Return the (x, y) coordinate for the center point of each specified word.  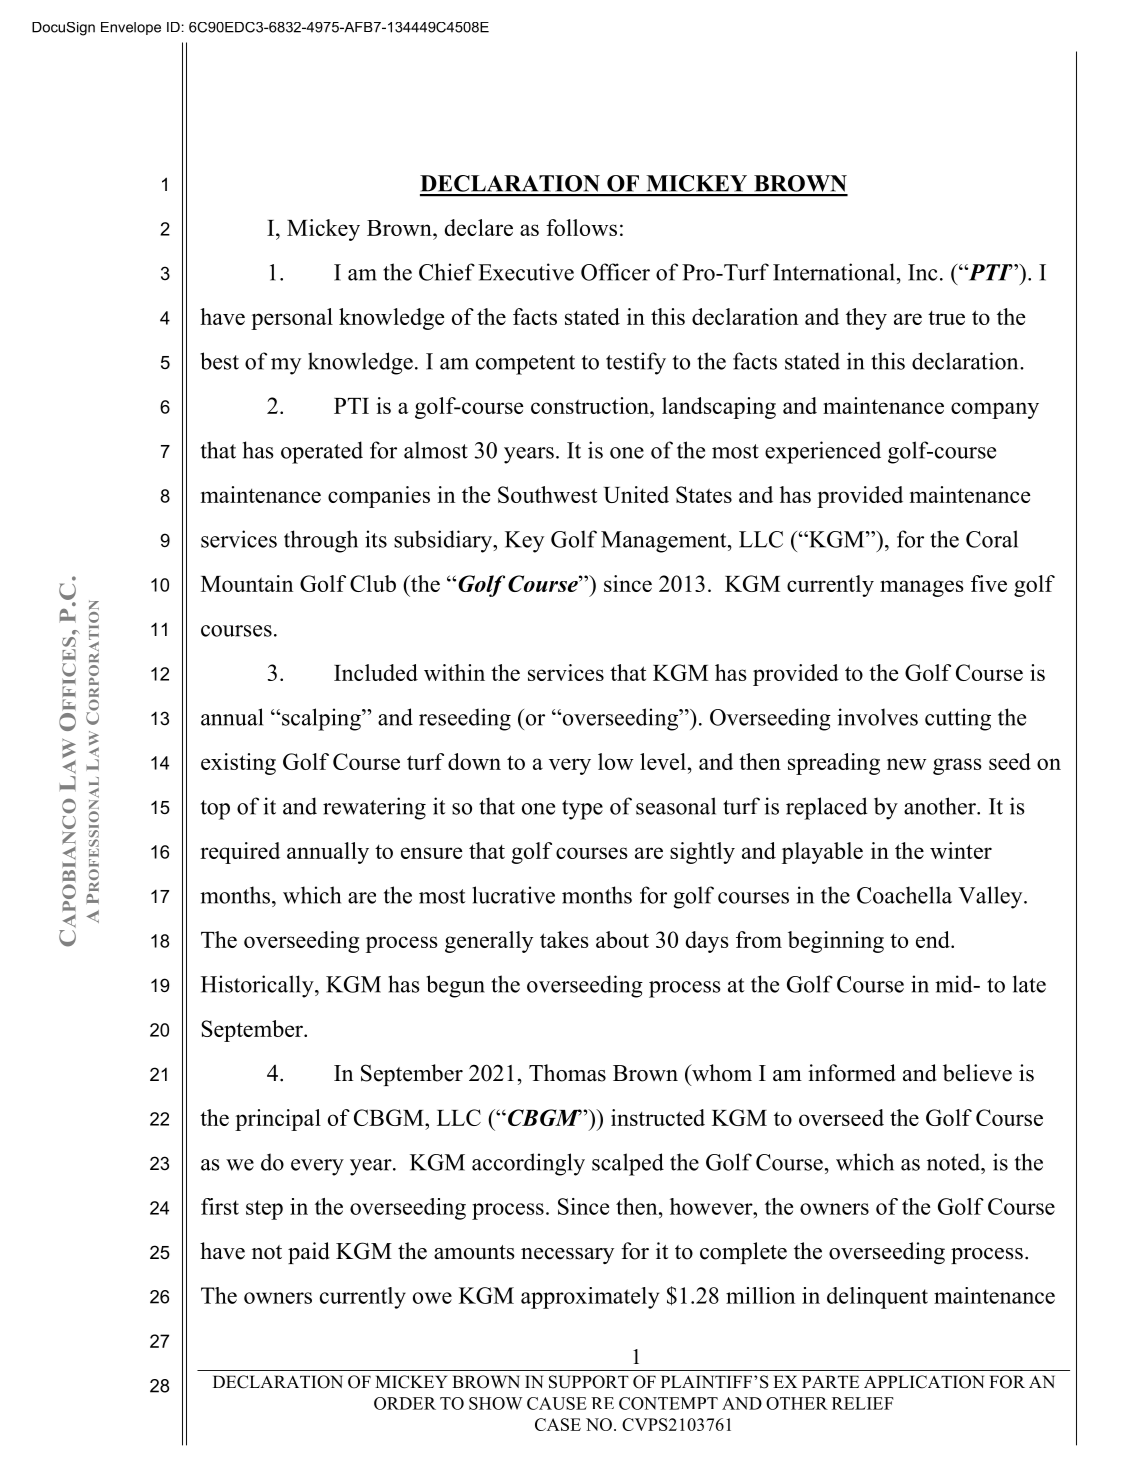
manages (922, 588)
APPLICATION (924, 1382)
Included (376, 672)
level (663, 761)
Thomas (567, 1073)
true (946, 318)
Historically (258, 986)
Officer (615, 272)
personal (292, 319)
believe (977, 1073)
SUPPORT (589, 1382)
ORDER (405, 1403)
